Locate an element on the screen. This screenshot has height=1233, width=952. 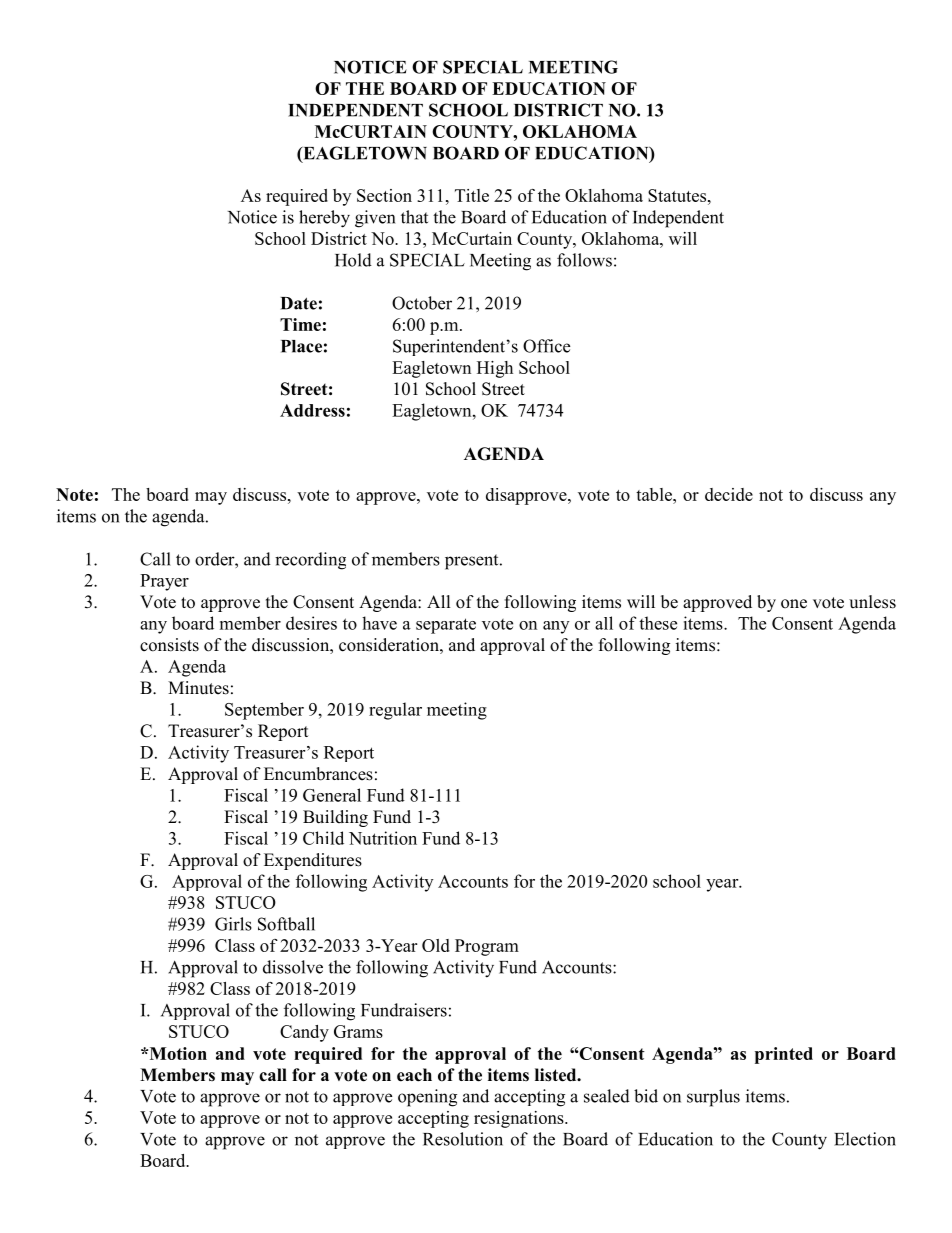
surplus is located at coordinates (713, 1098).
